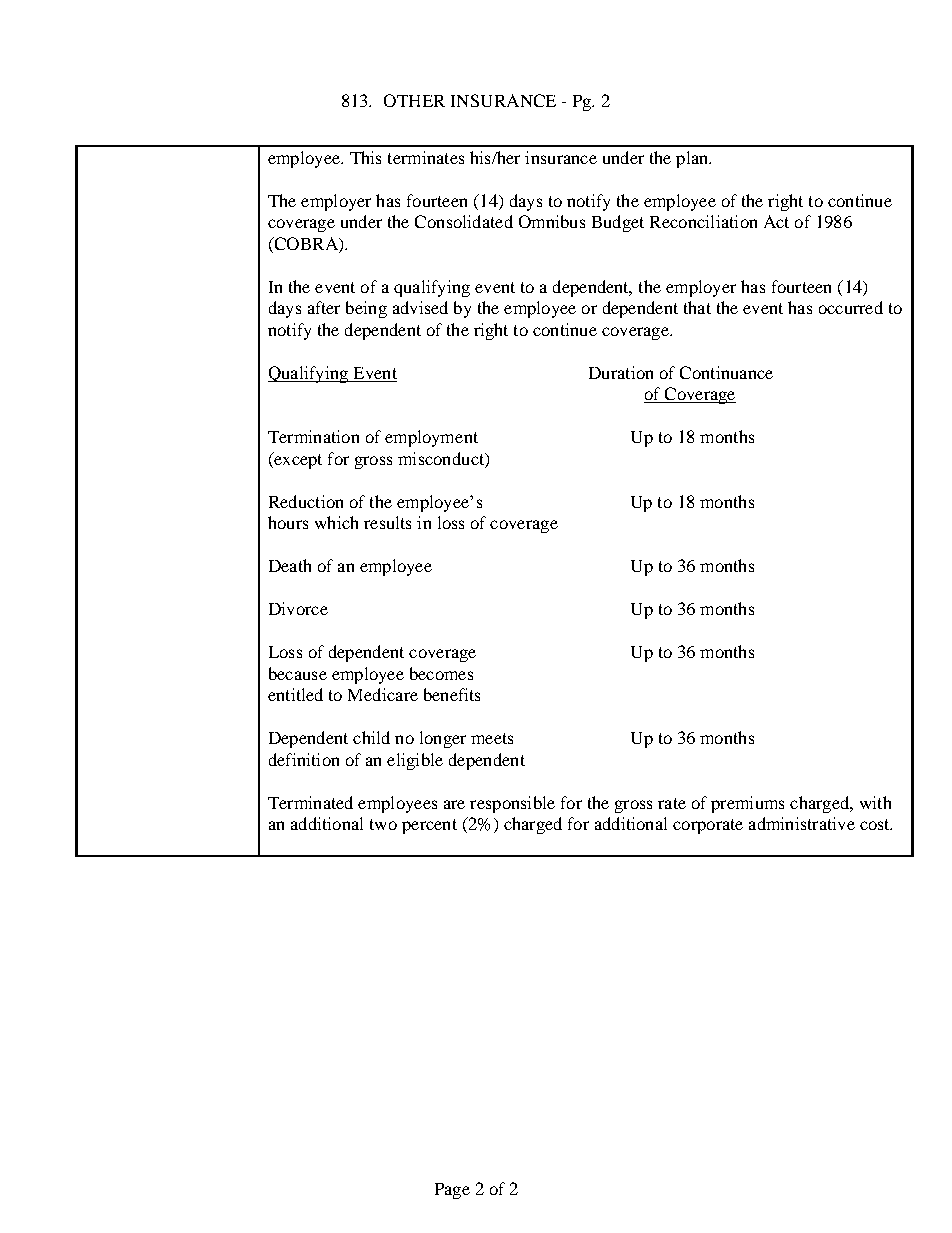  Describe the element at coordinates (383, 694) in the image. I see `Medicare` at that location.
